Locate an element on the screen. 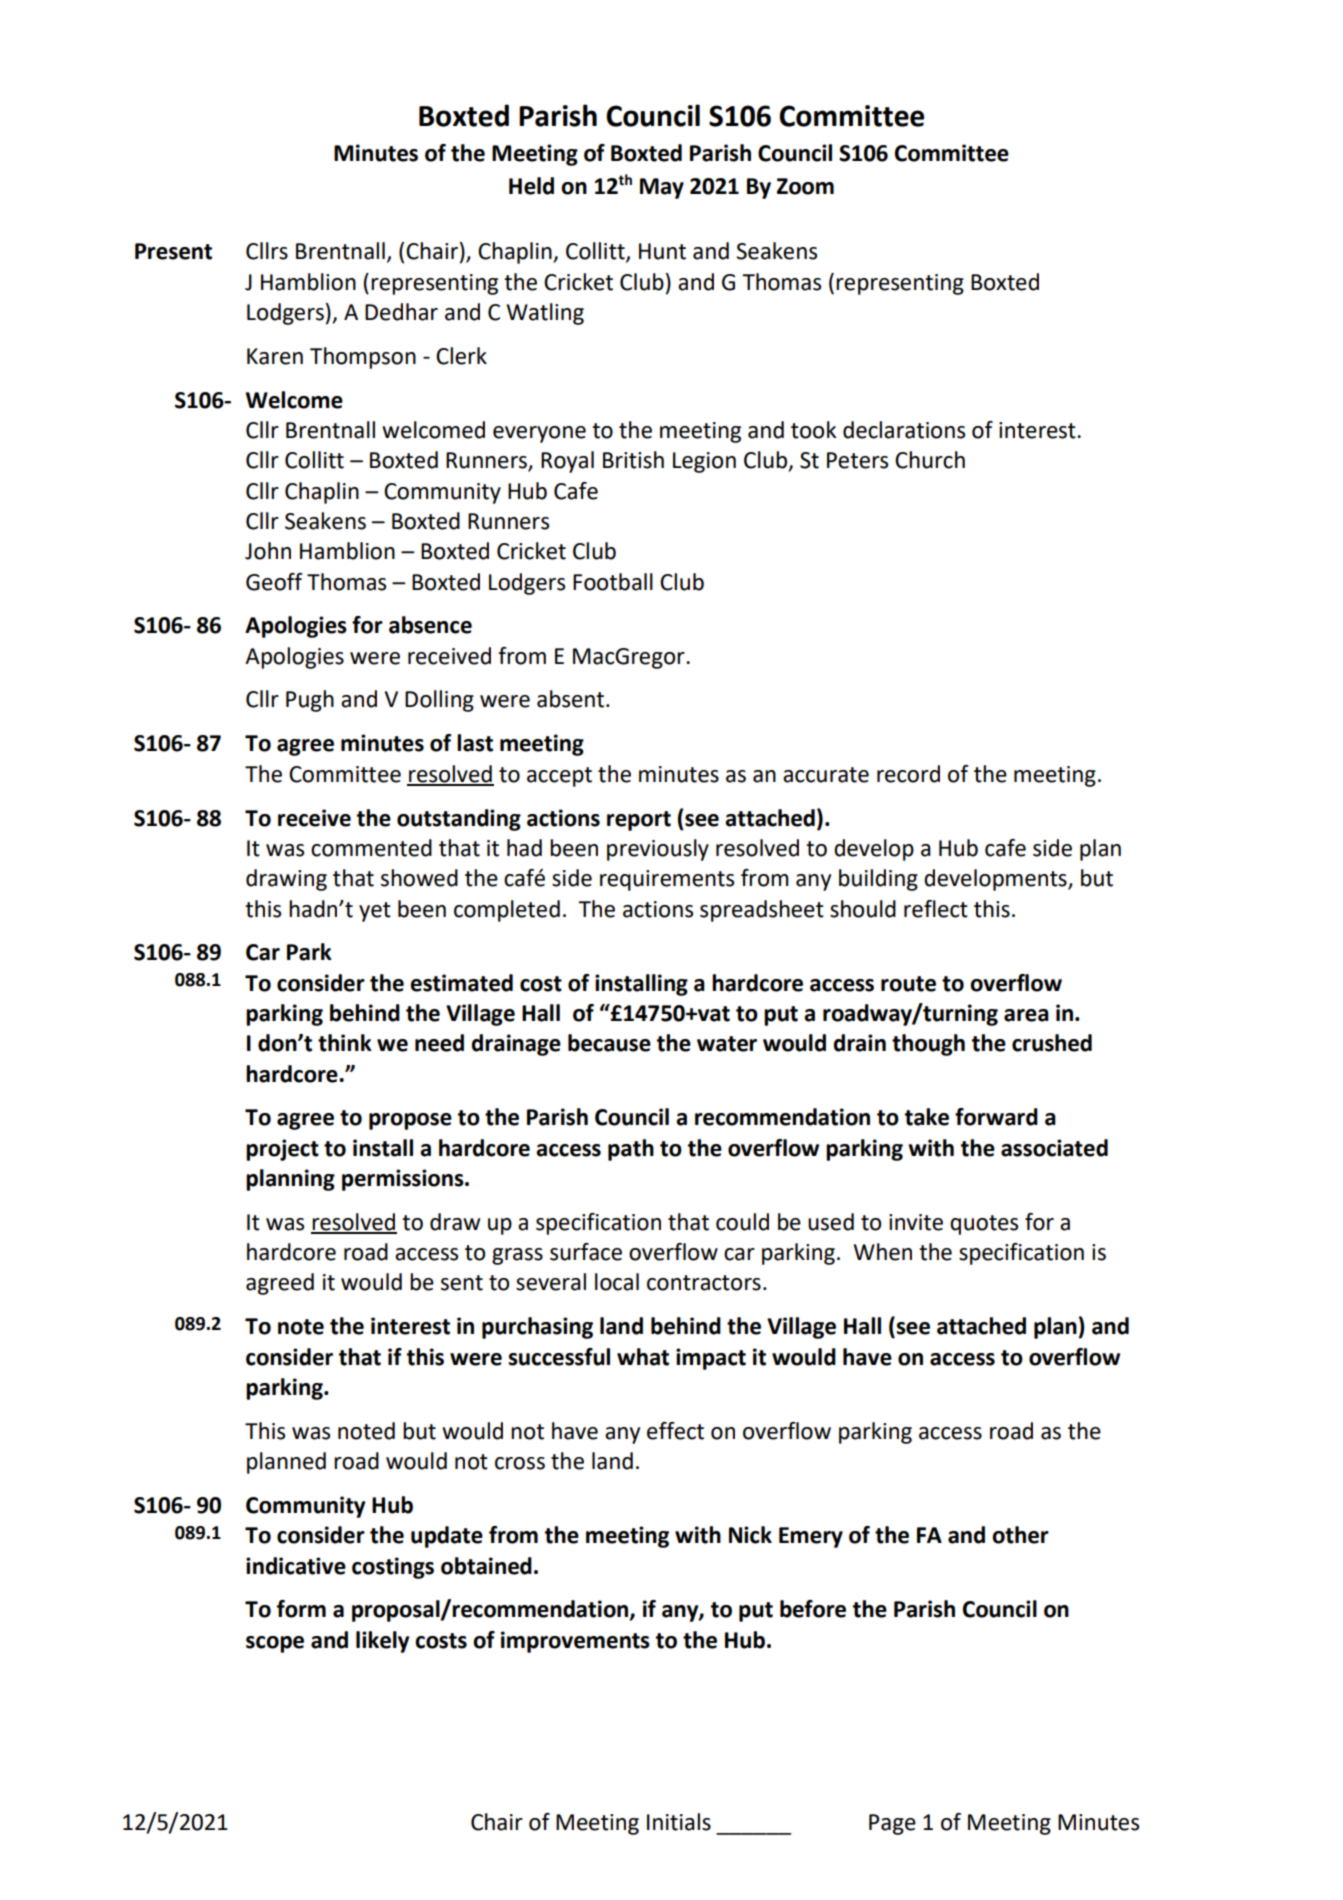 This screenshot has height=1900, width=1343. Initials is located at coordinates (679, 1822).
